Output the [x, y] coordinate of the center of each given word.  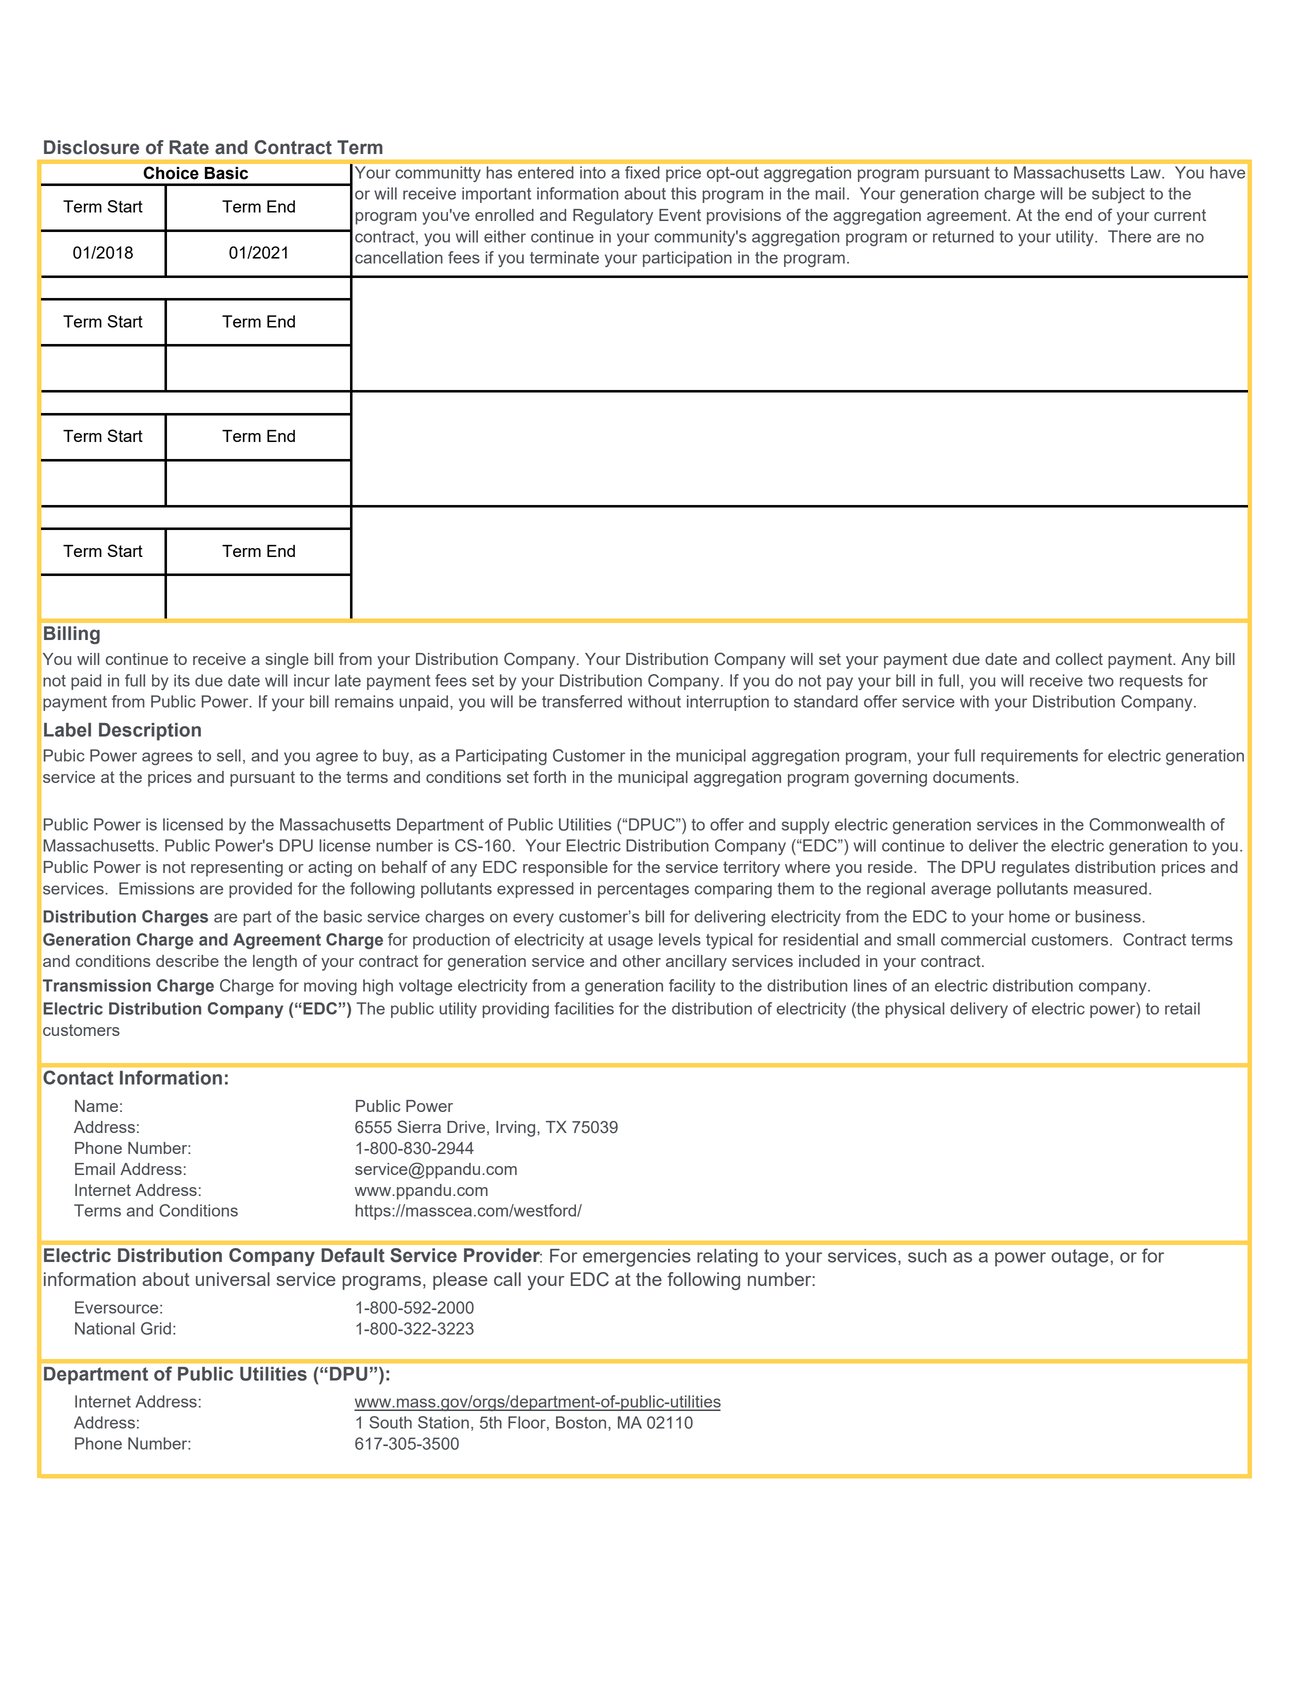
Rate [189, 147]
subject [1118, 195]
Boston [582, 1422]
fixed [642, 172]
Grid [156, 1328]
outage [1080, 1258]
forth [549, 776]
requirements [1029, 757]
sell [229, 755]
